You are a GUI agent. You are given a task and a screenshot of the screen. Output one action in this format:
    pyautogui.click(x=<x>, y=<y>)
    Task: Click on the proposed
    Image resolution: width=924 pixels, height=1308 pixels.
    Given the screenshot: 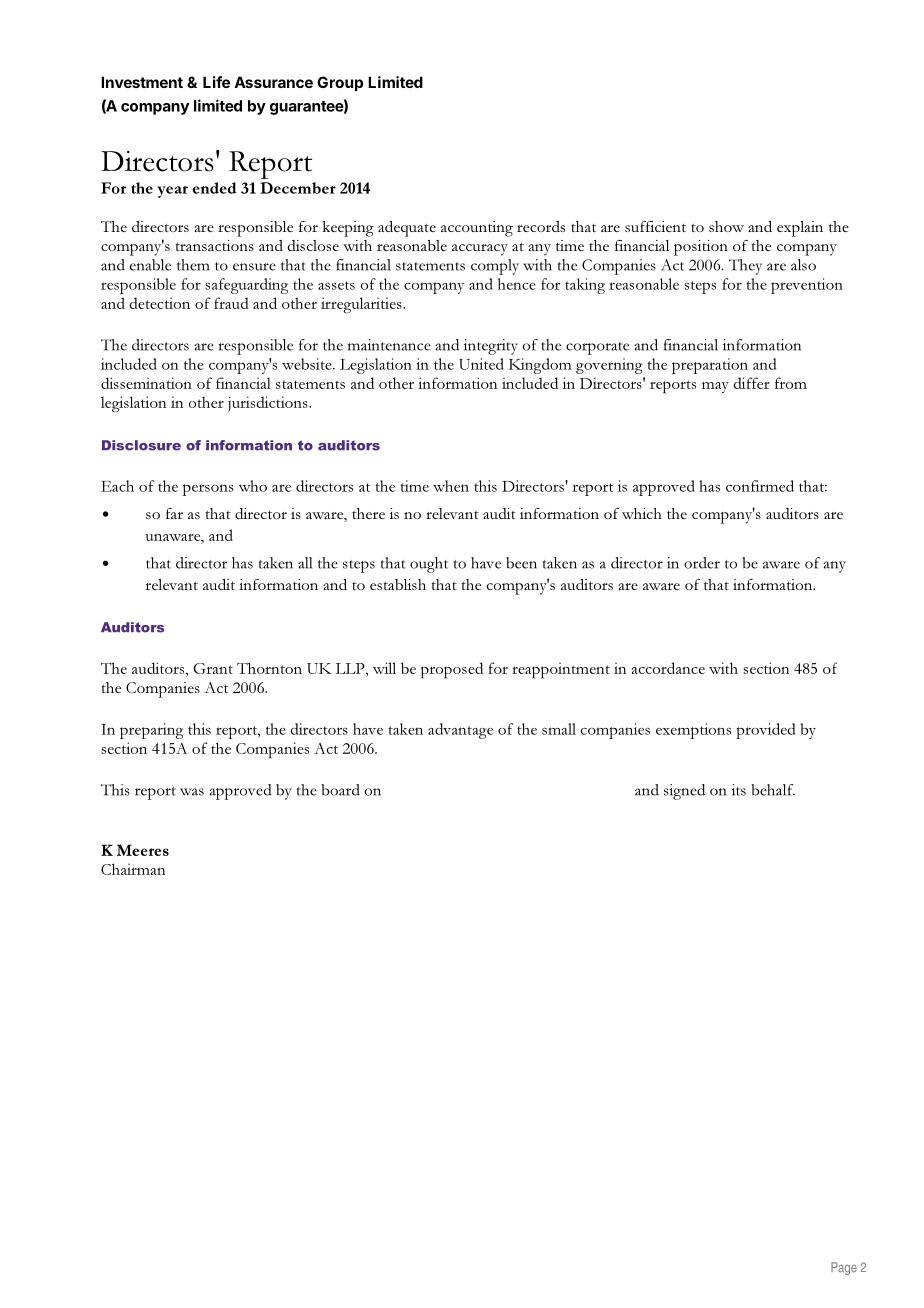 What is the action you would take?
    pyautogui.click(x=452, y=670)
